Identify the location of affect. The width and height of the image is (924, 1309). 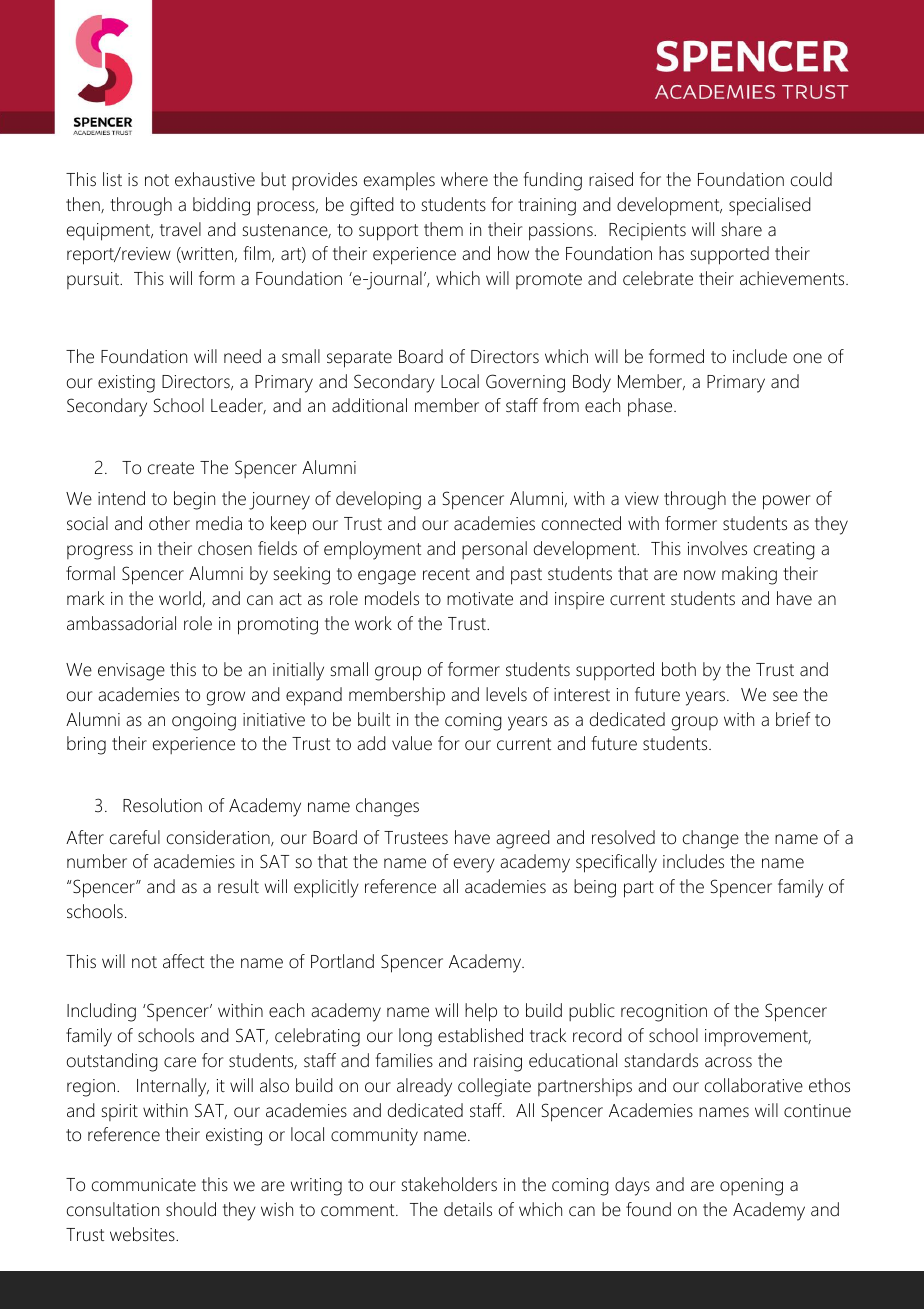
(183, 961).
